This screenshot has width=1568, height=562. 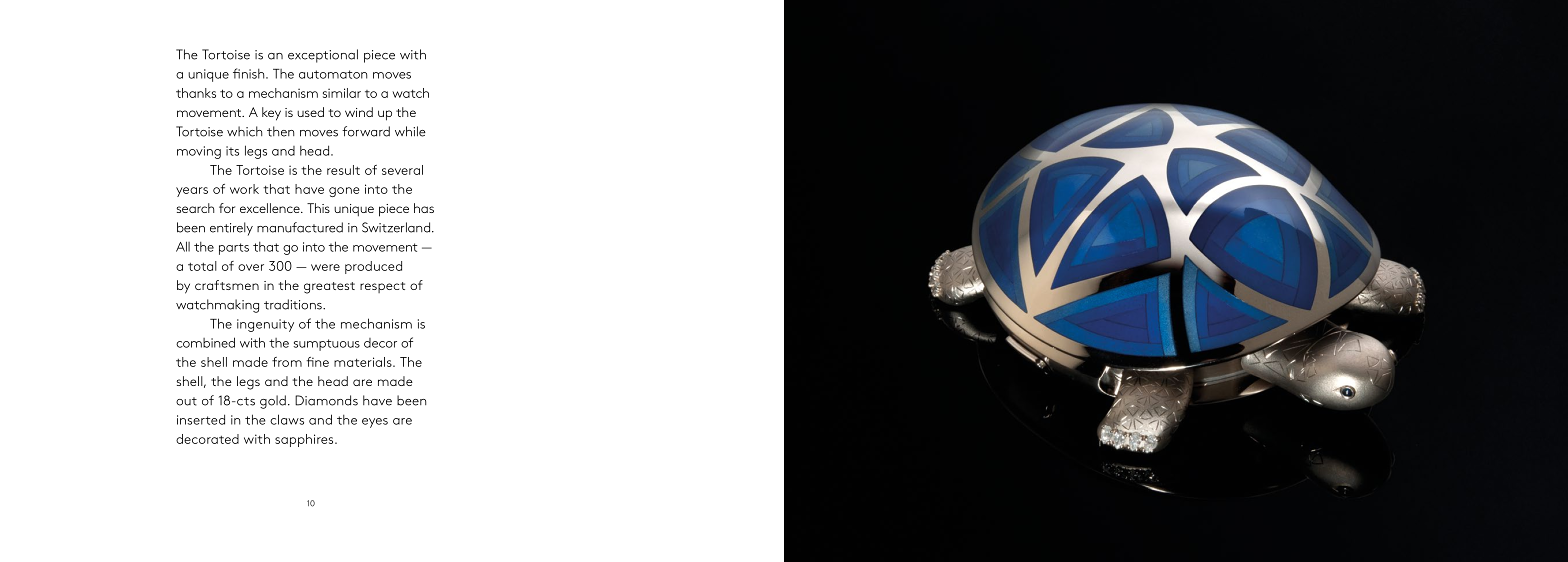 I want to click on respect, so click(x=382, y=287).
